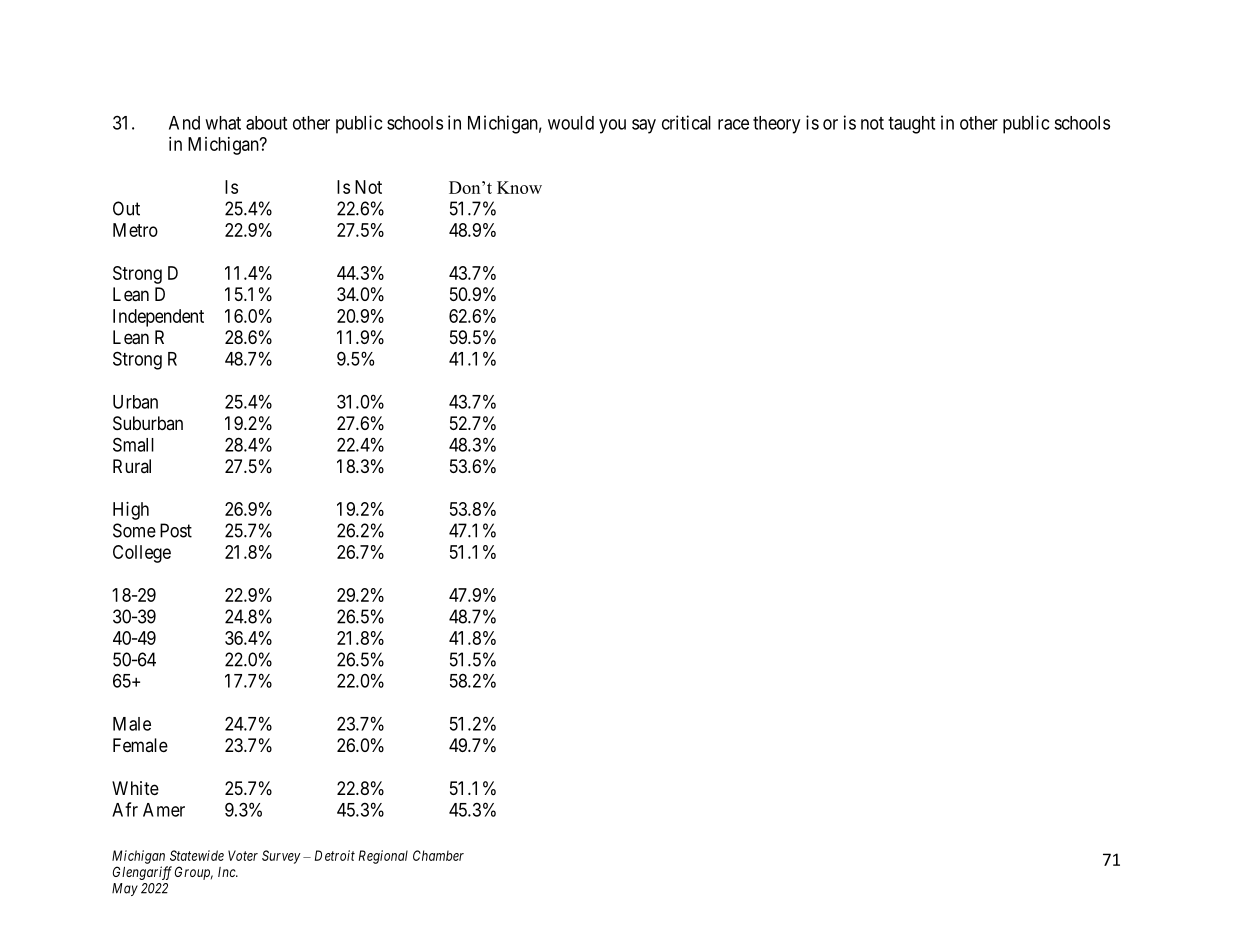  What do you see at coordinates (176, 530) in the page?
I see `Post` at bounding box center [176, 530].
